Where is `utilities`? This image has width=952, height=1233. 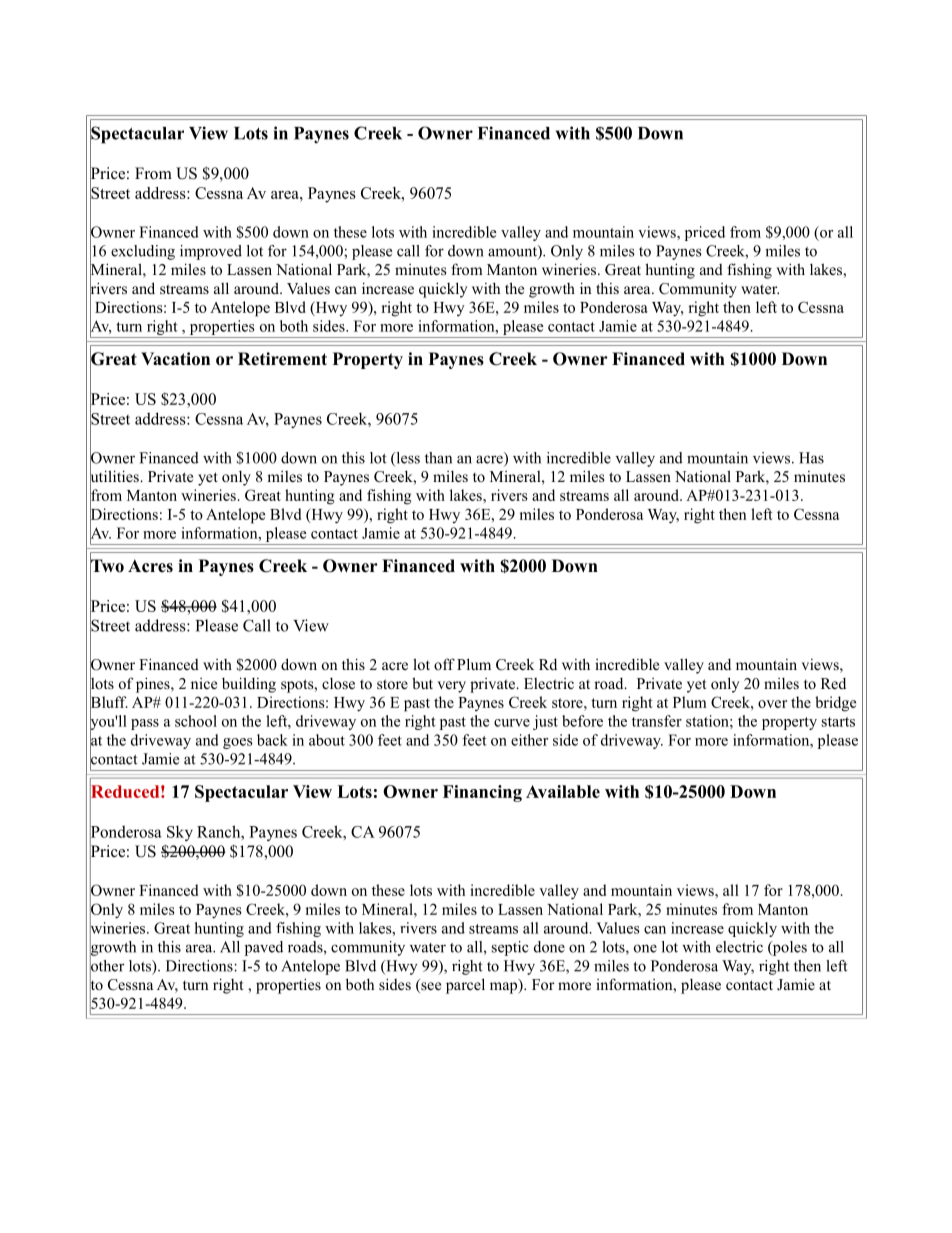
utilities is located at coordinates (115, 476).
